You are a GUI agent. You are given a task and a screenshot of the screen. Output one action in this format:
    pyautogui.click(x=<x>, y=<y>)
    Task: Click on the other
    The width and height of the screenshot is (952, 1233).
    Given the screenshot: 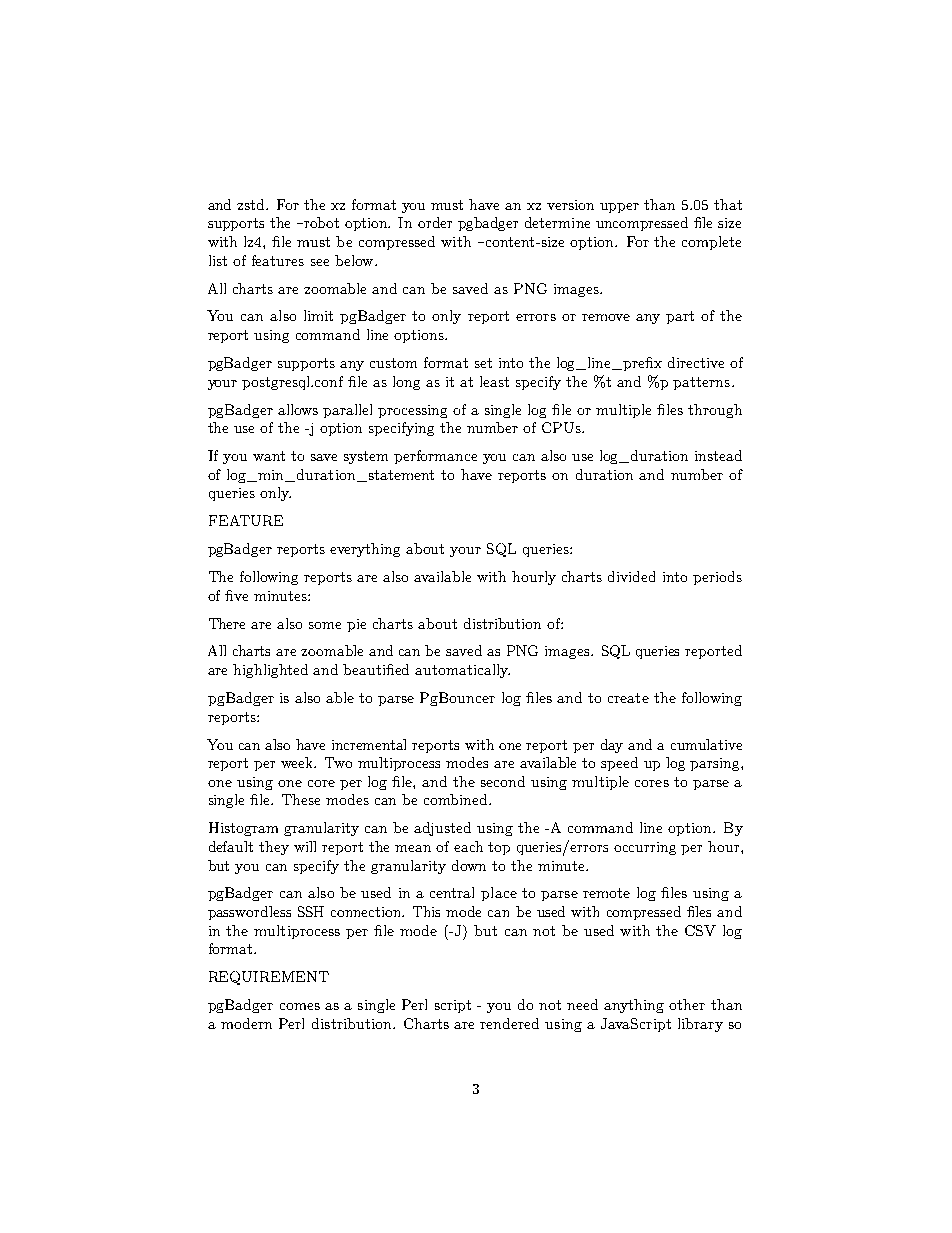 What is the action you would take?
    pyautogui.click(x=687, y=1004)
